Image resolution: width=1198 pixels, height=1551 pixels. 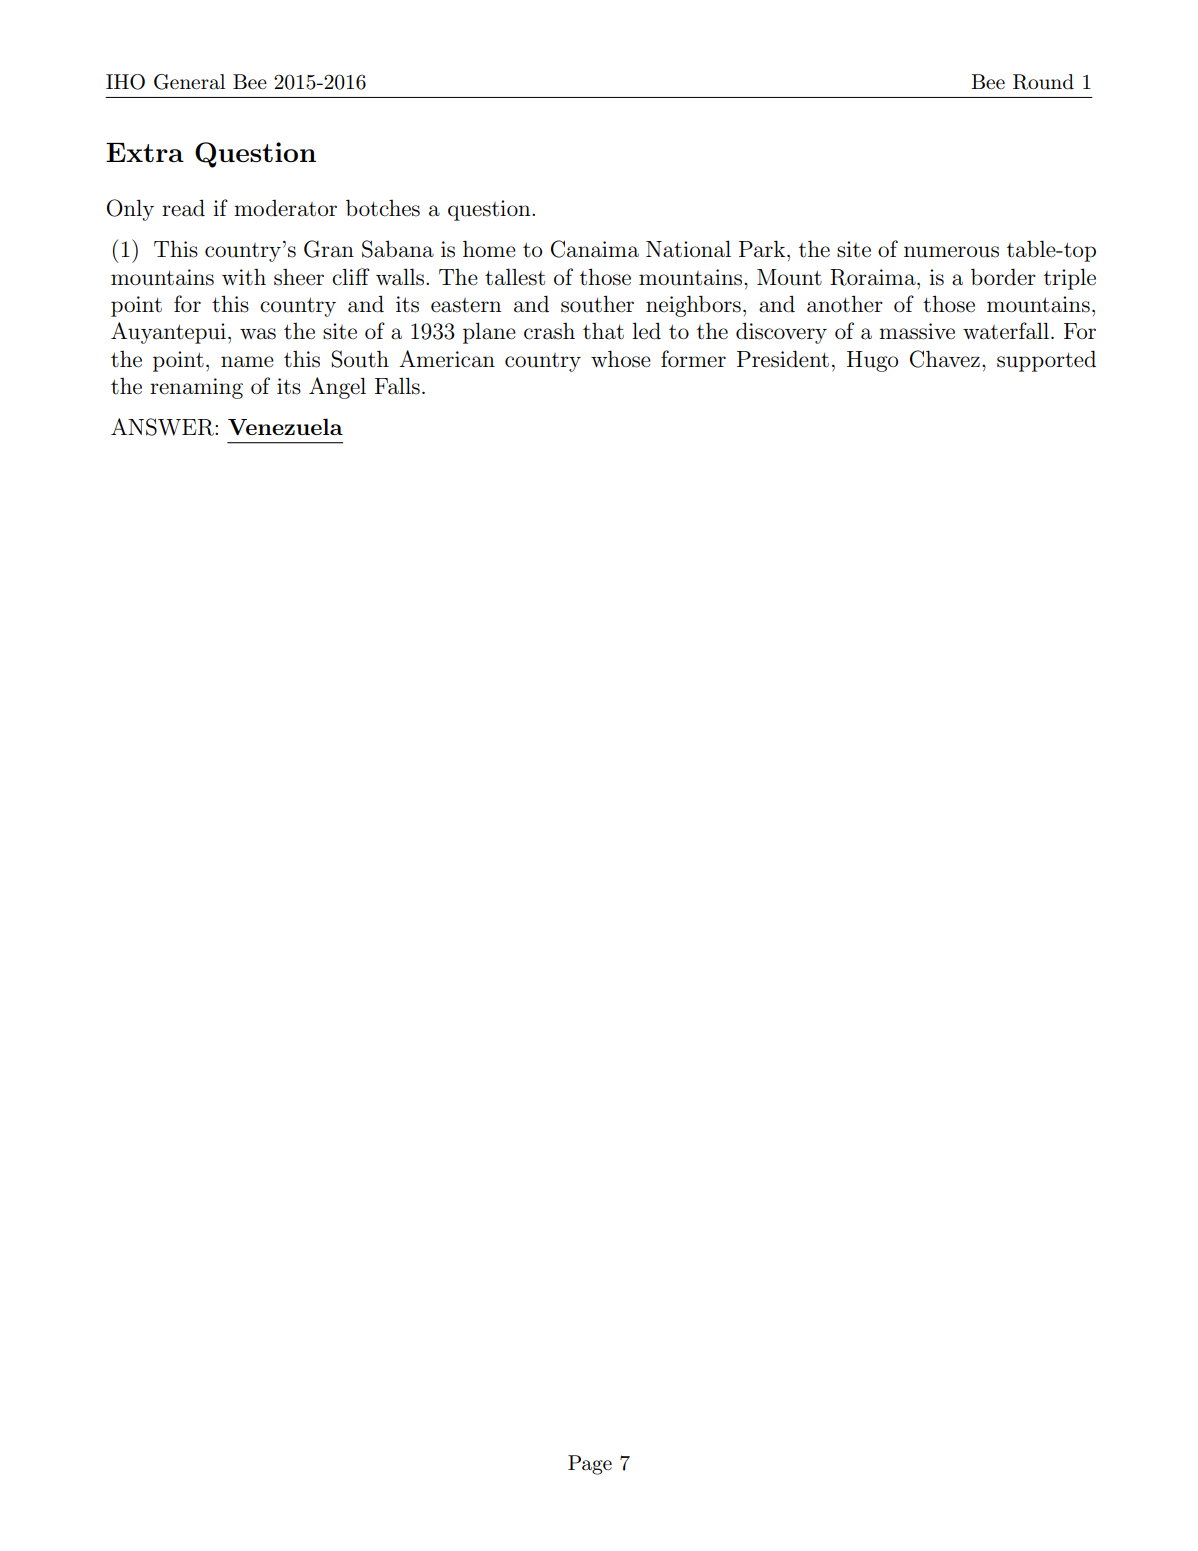 What do you see at coordinates (285, 426) in the page?
I see `Venezuela` at bounding box center [285, 426].
